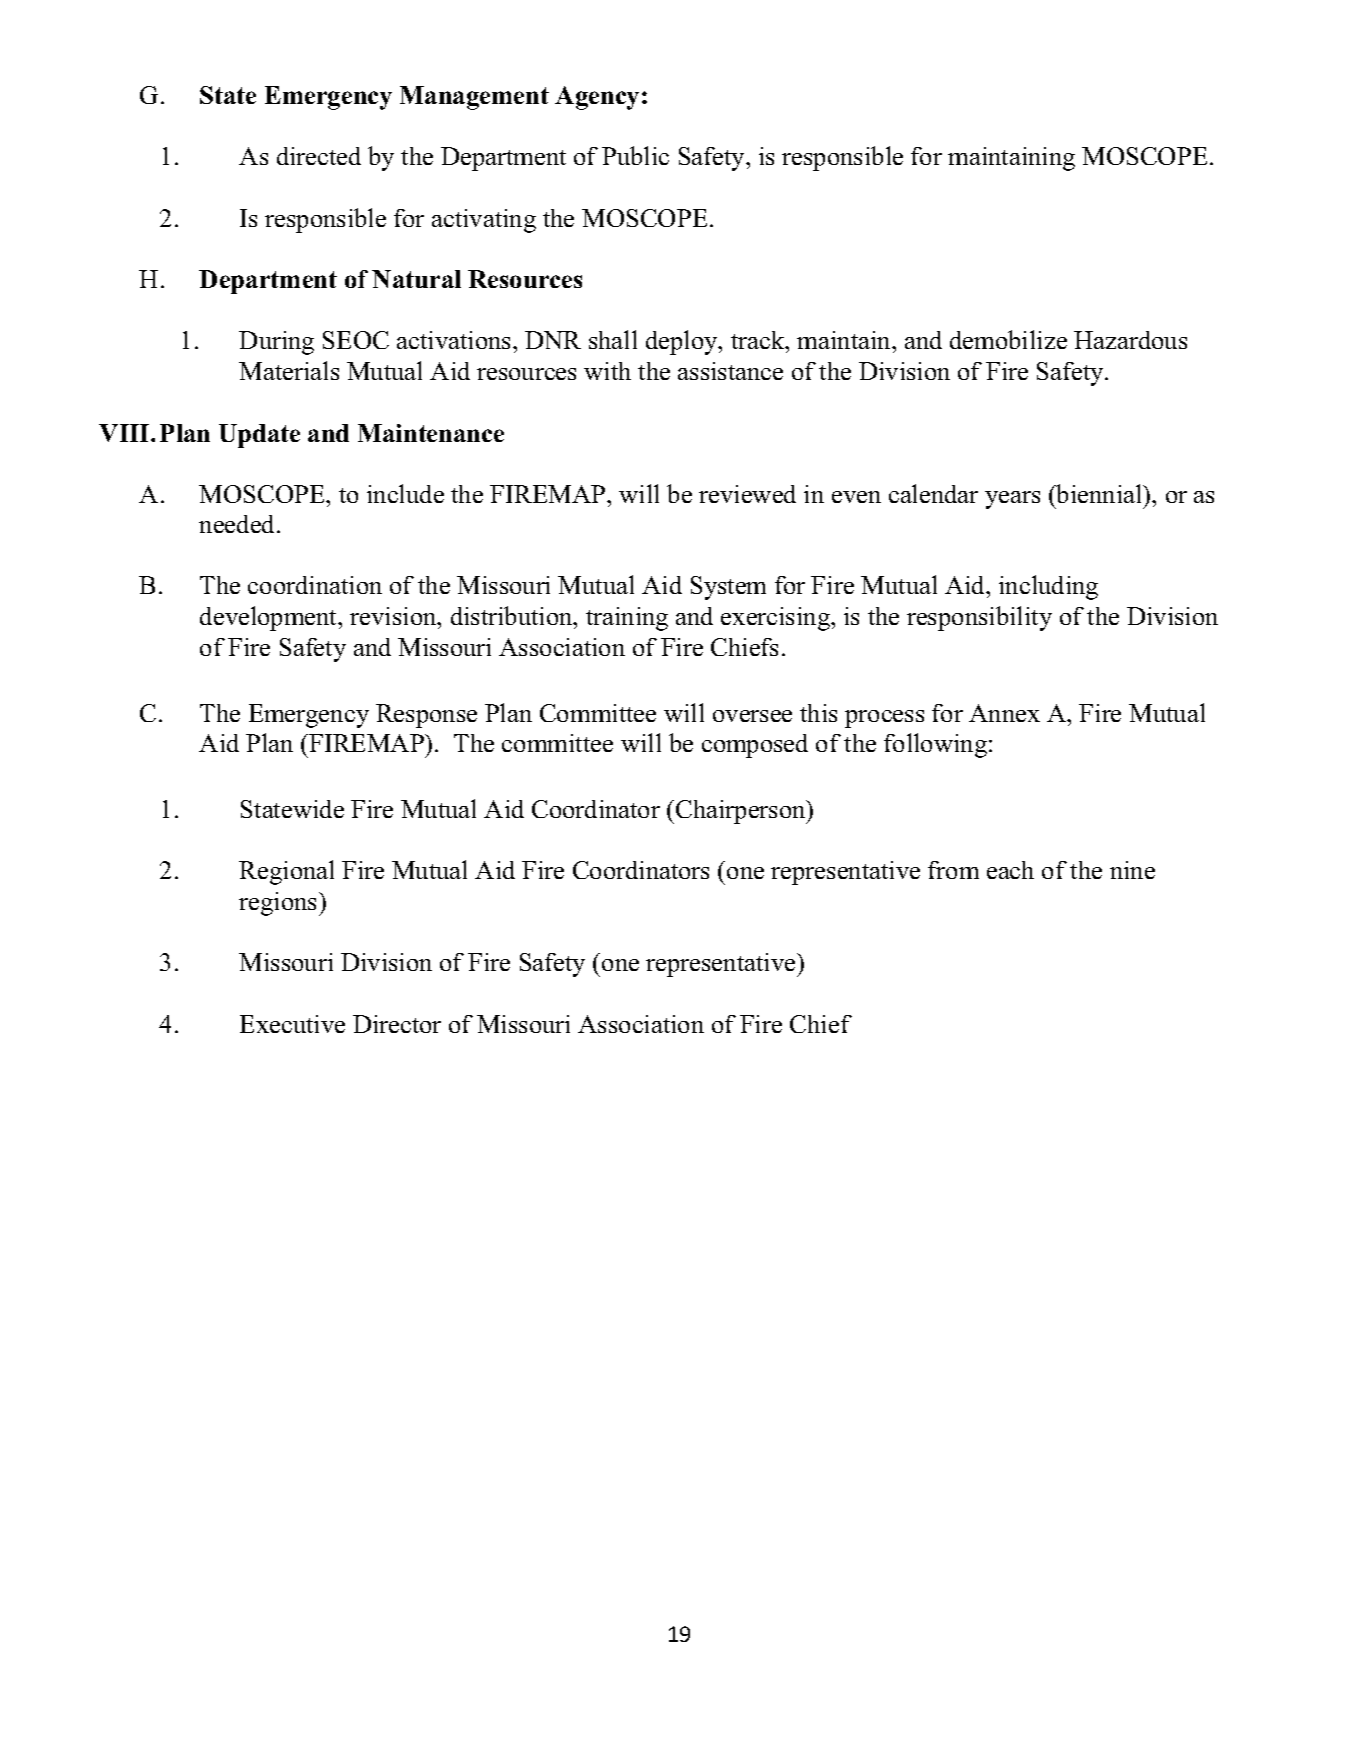 Image resolution: width=1359 pixels, height=1759 pixels. What do you see at coordinates (728, 588) in the screenshot?
I see `System` at bounding box center [728, 588].
